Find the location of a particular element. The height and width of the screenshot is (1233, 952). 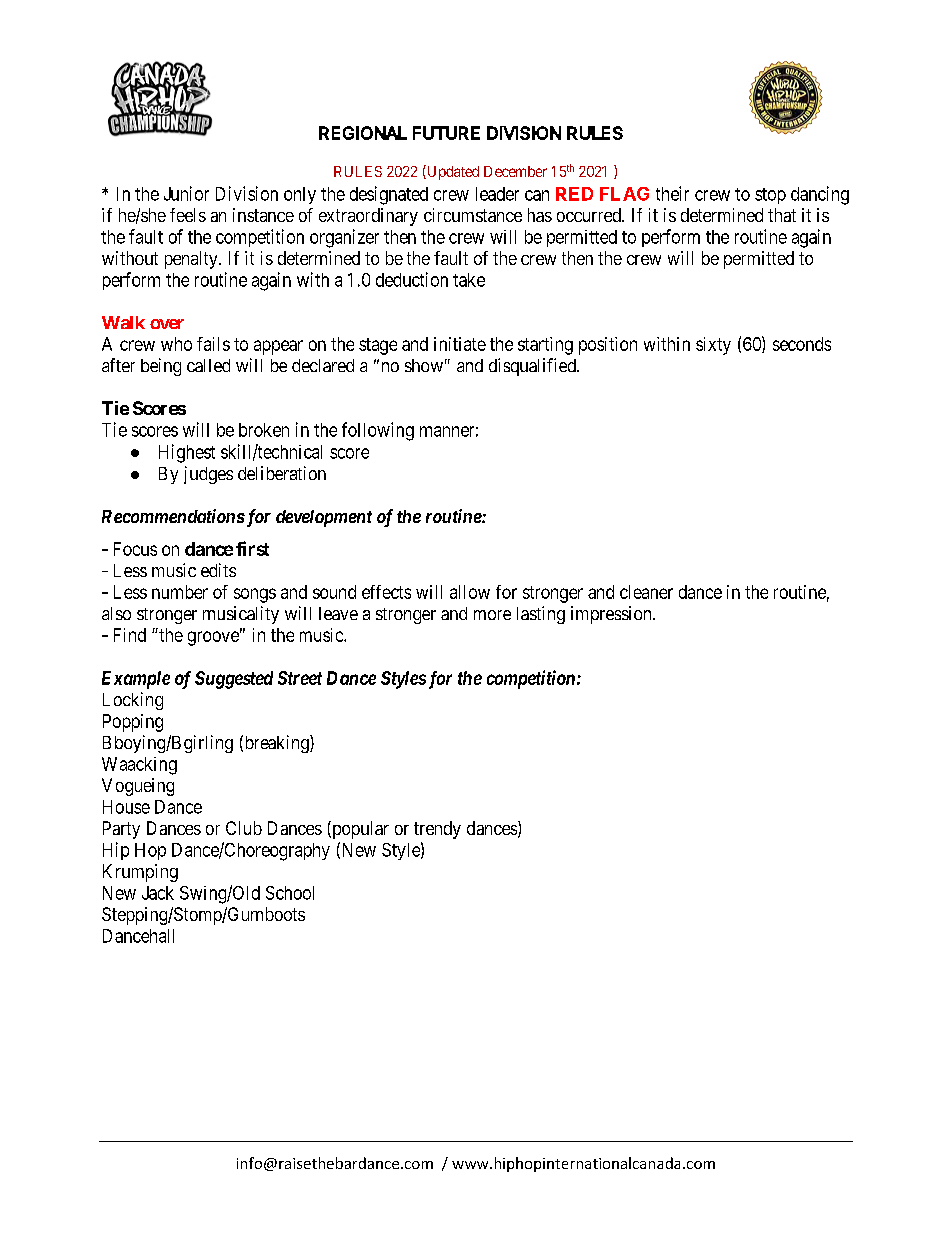

cleaner is located at coordinates (646, 592).
